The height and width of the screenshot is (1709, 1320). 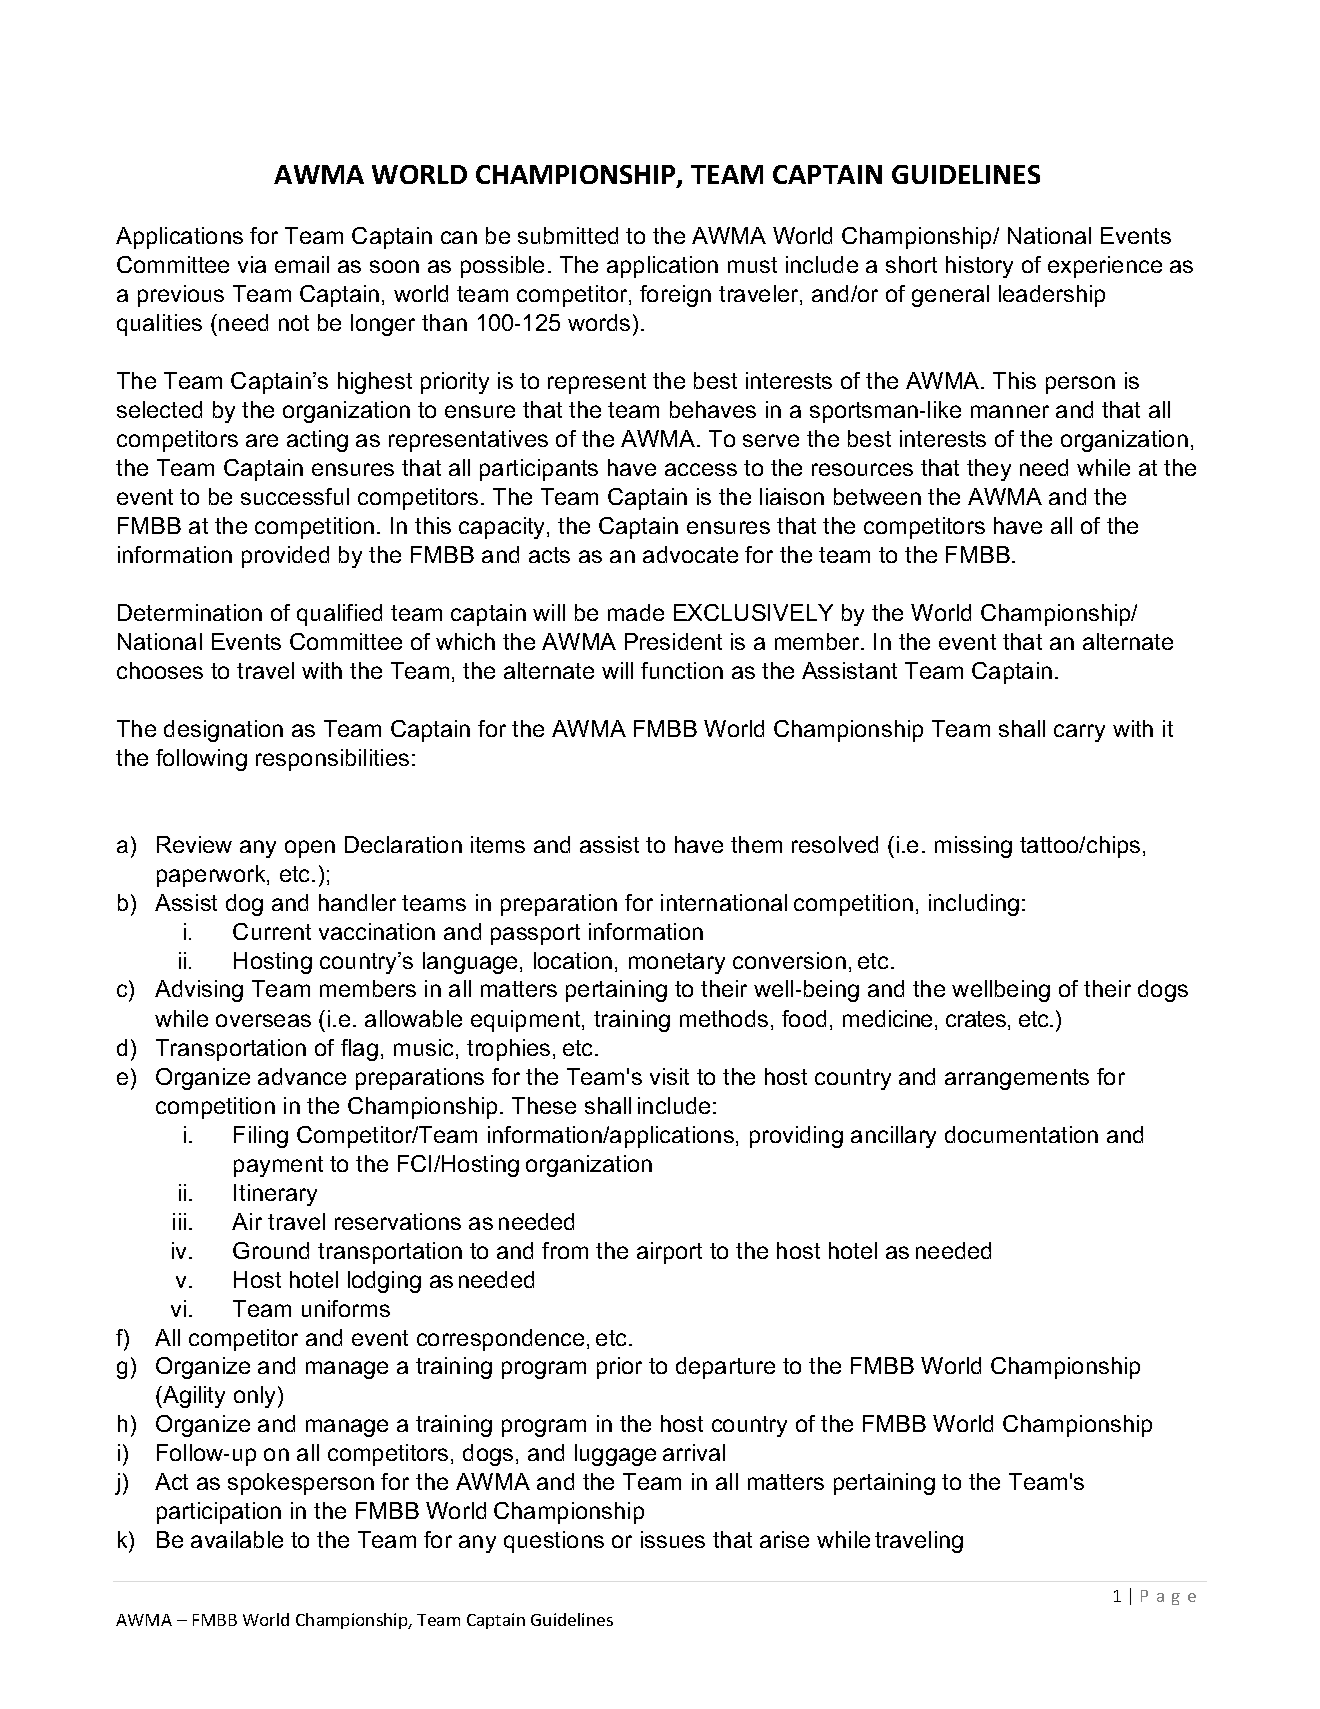 I want to click on they, so click(x=989, y=470).
